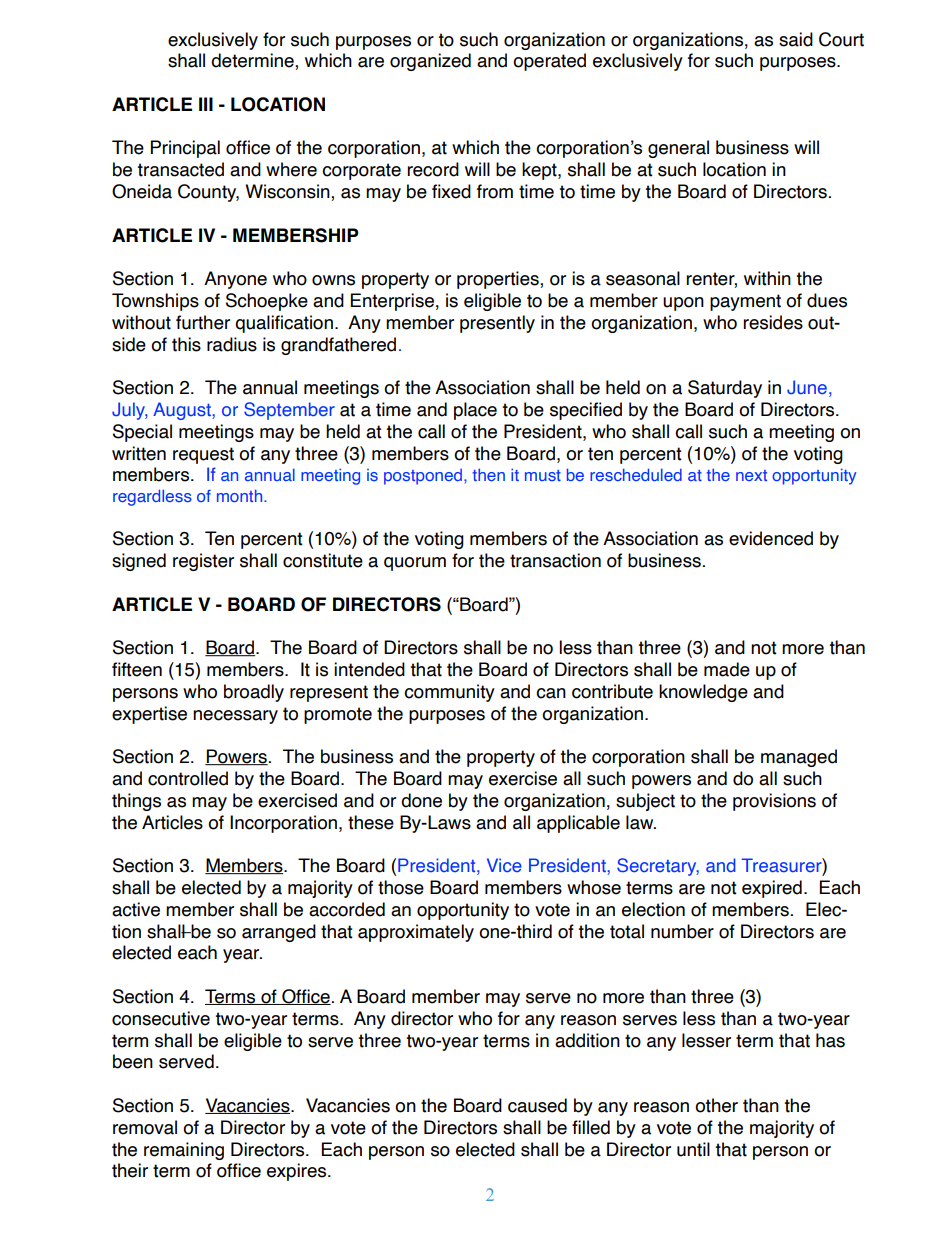  I want to click on place, so click(475, 411).
